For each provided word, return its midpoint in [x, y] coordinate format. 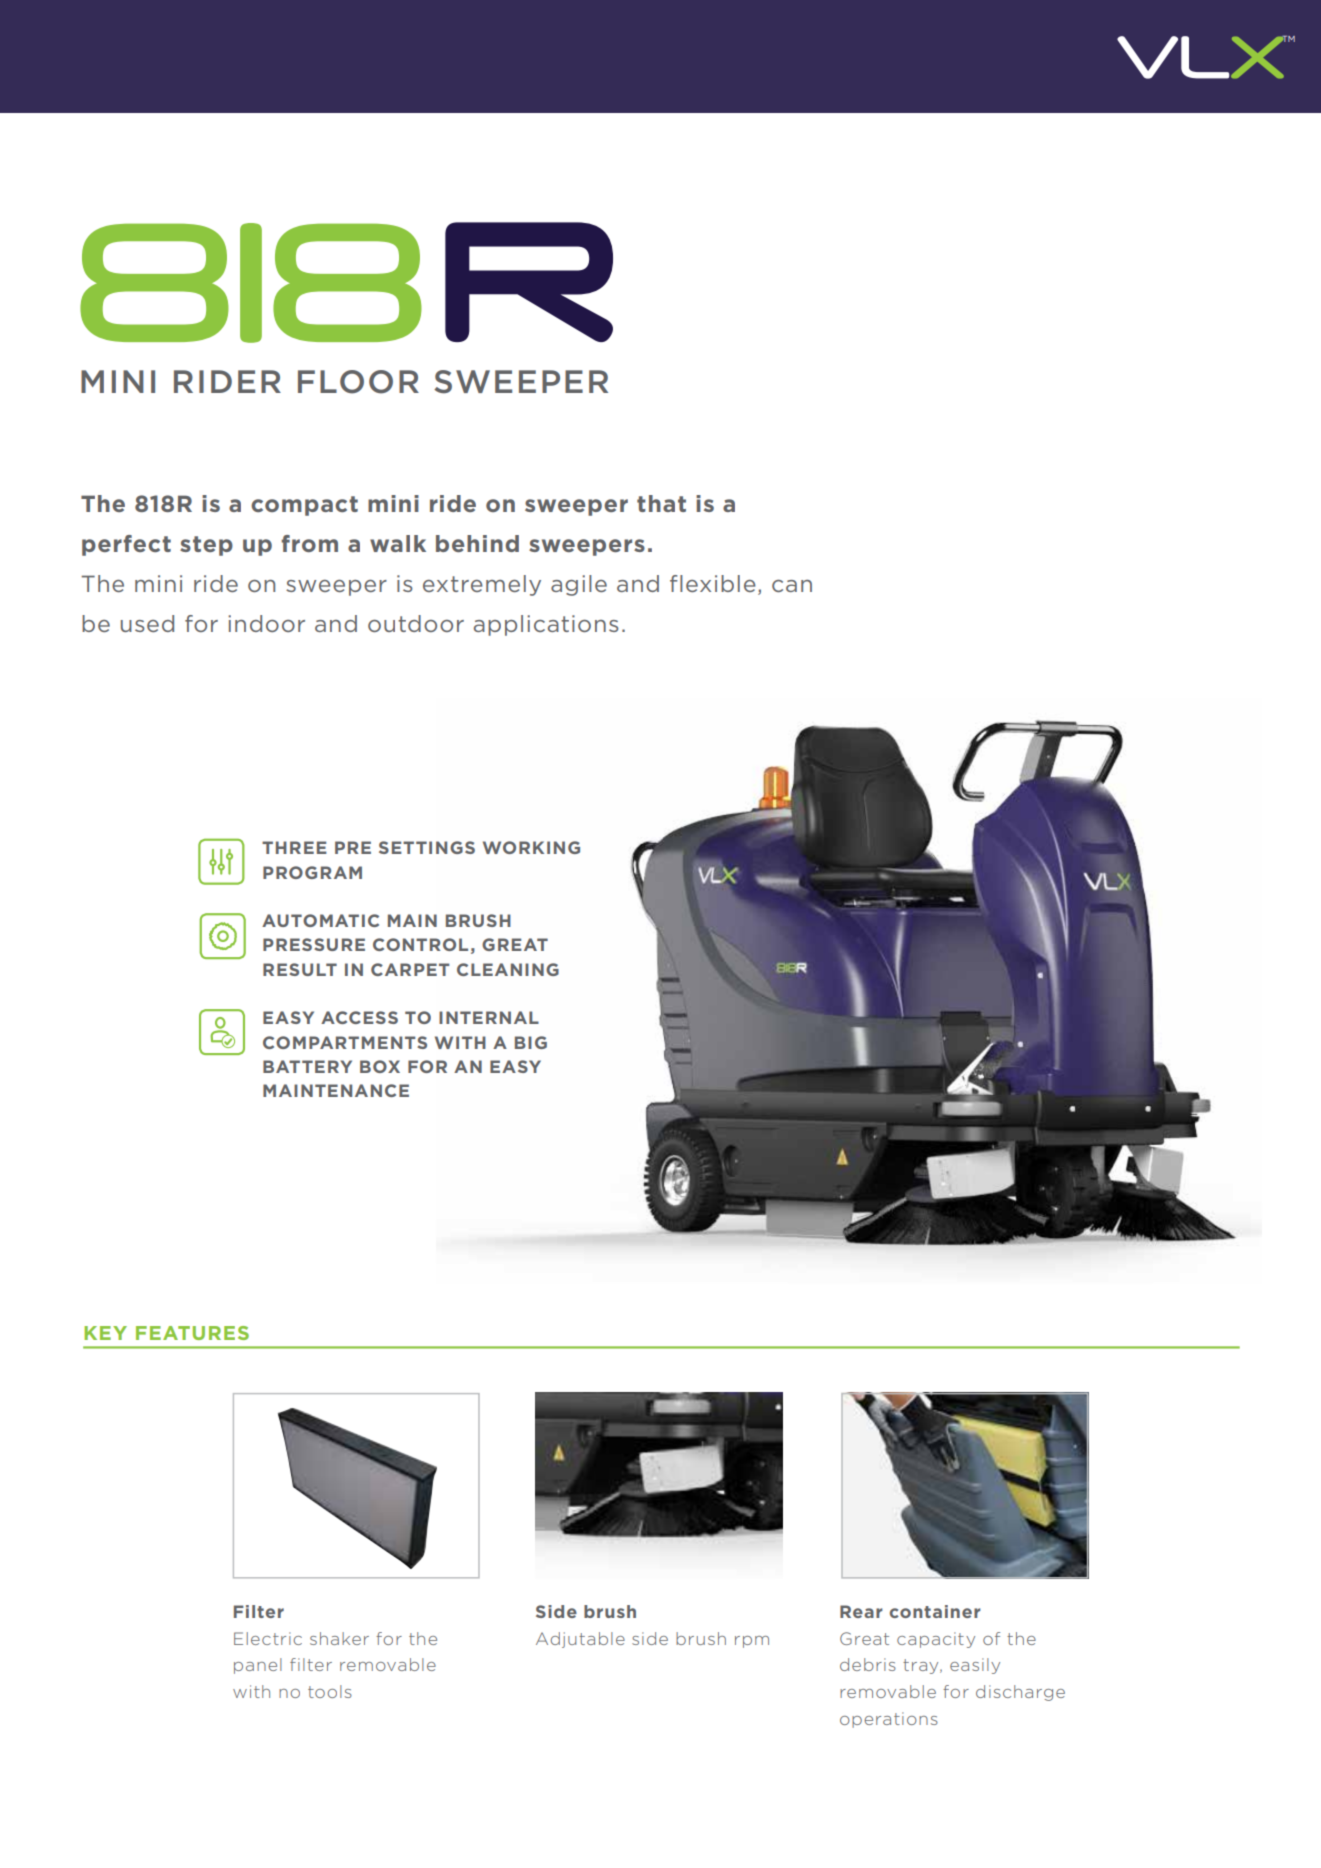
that [661, 503]
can [792, 586]
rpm [752, 1642]
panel [258, 1666]
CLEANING [508, 969]
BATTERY [307, 1066]
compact [304, 506]
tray [922, 1666]
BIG [531, 1042]
